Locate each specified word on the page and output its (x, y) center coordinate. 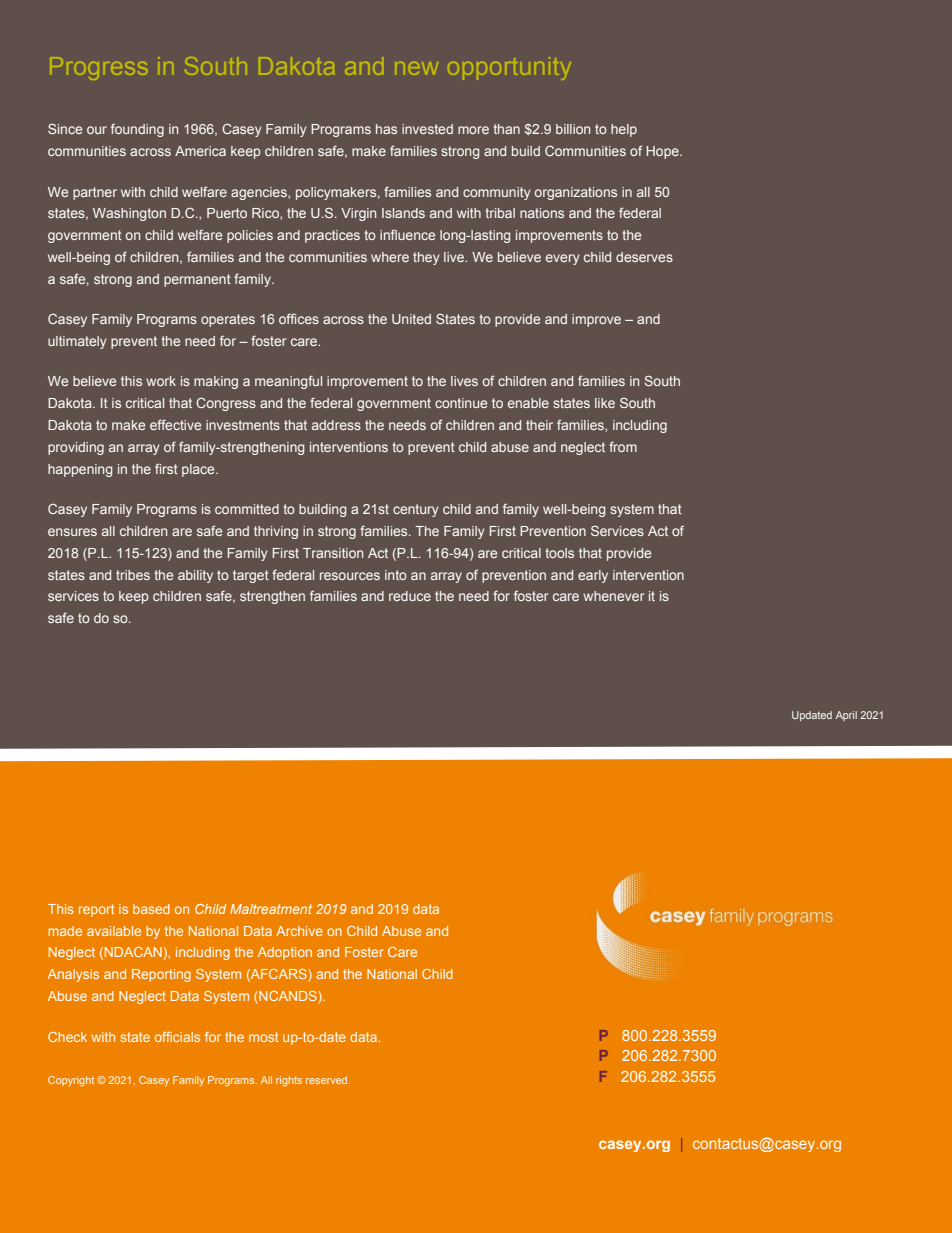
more (473, 130)
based (151, 909)
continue (461, 403)
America (200, 151)
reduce (410, 596)
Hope (663, 152)
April (846, 716)
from (623, 446)
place (199, 470)
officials (177, 1037)
